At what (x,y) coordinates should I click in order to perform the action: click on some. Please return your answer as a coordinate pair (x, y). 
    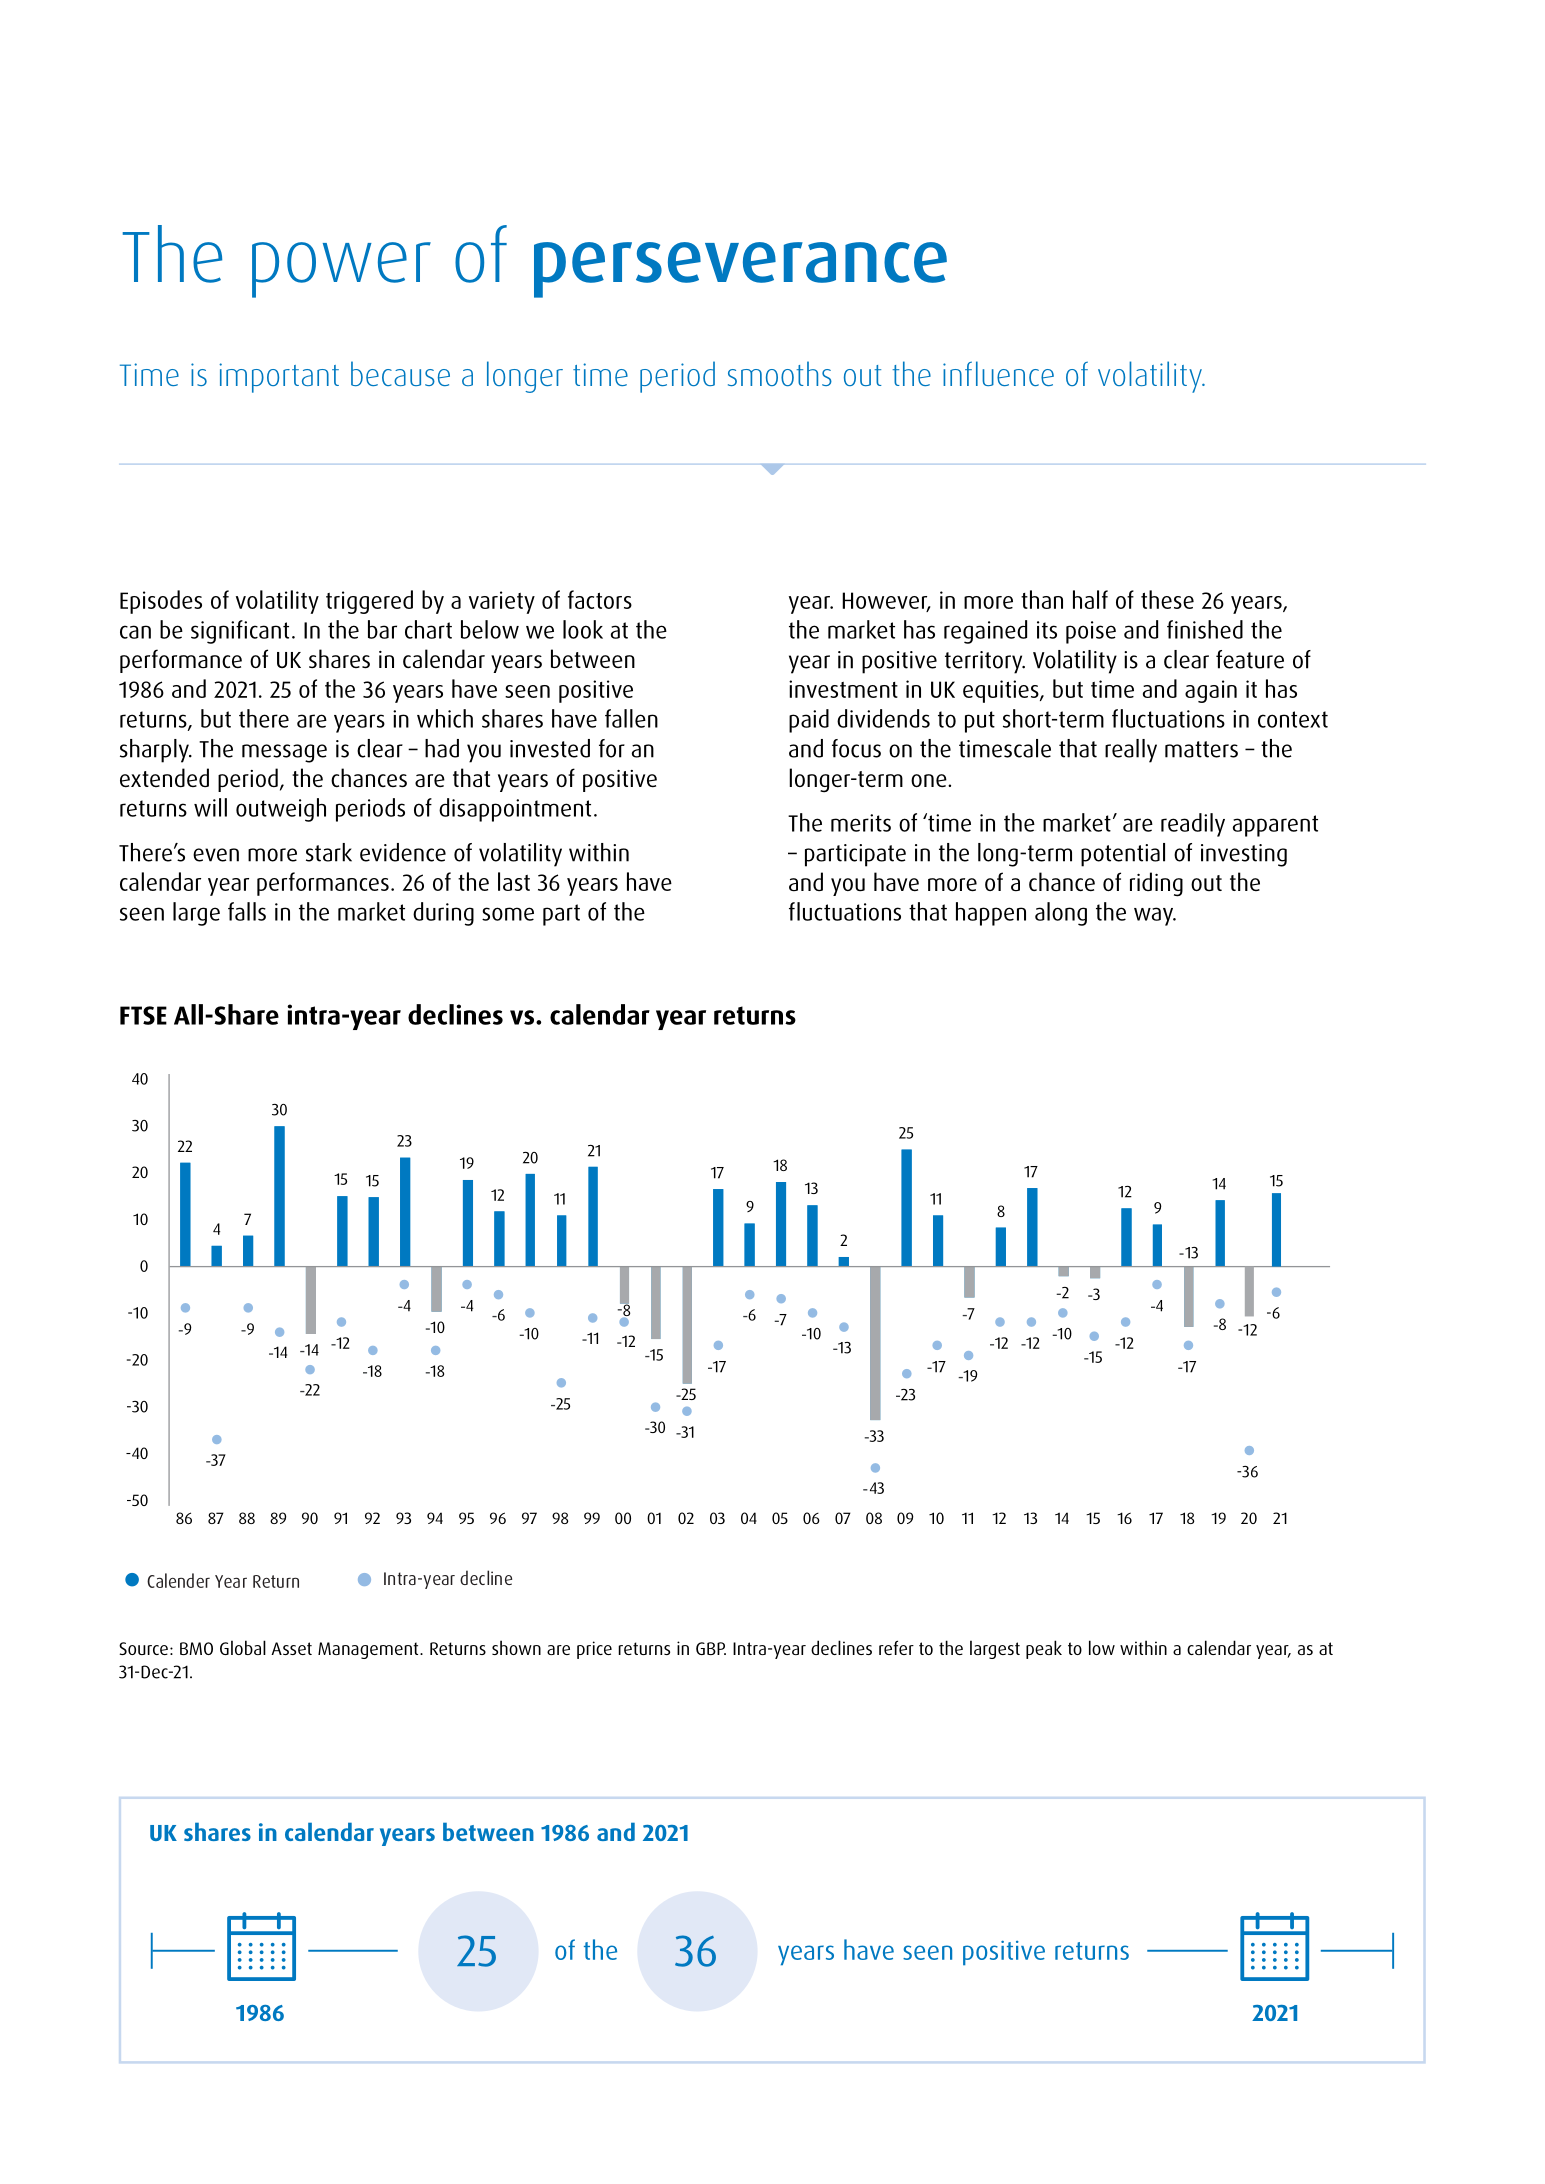
    Looking at the image, I should click on (508, 914).
